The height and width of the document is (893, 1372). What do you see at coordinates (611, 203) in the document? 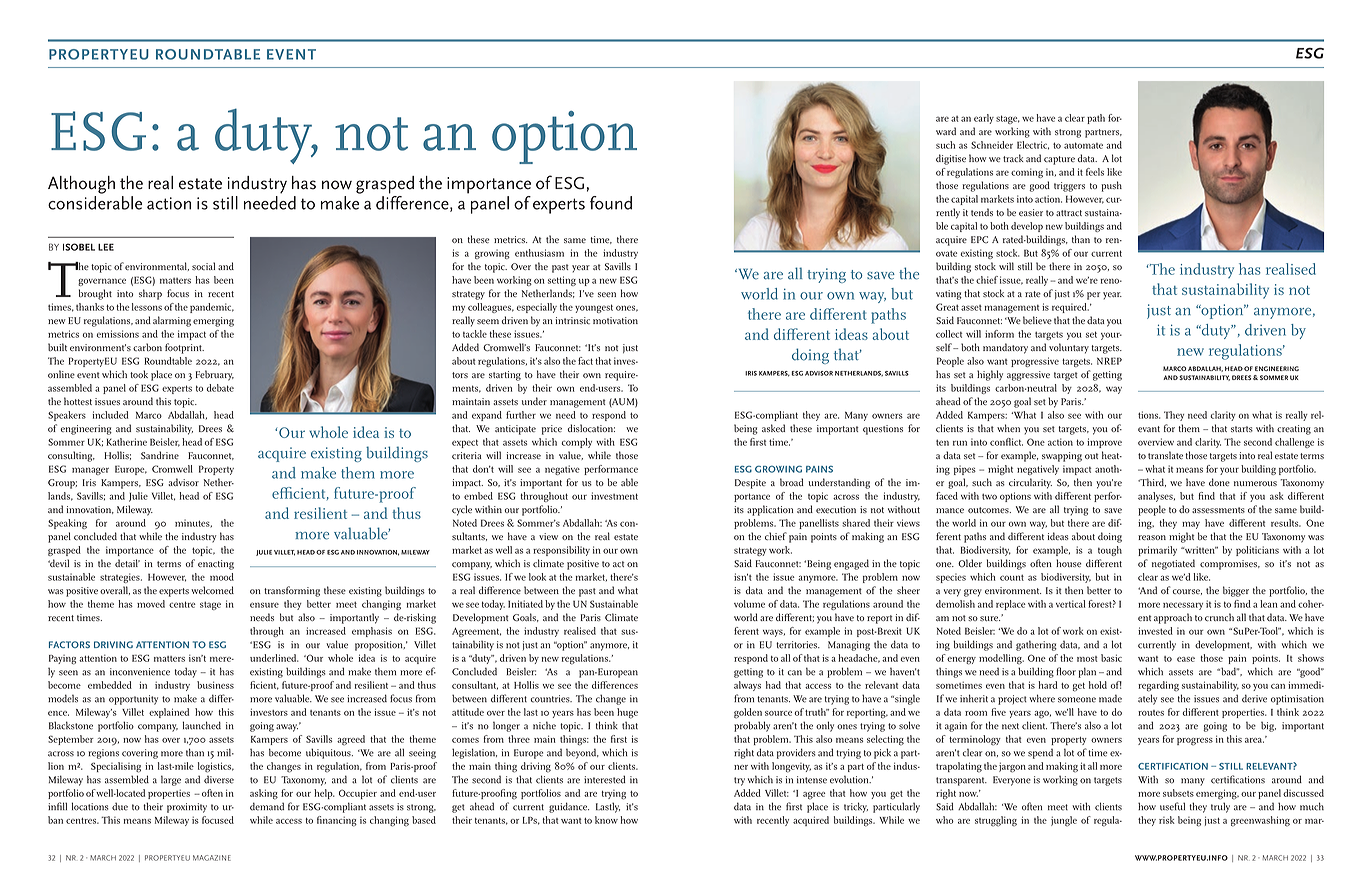
I see `found` at bounding box center [611, 203].
